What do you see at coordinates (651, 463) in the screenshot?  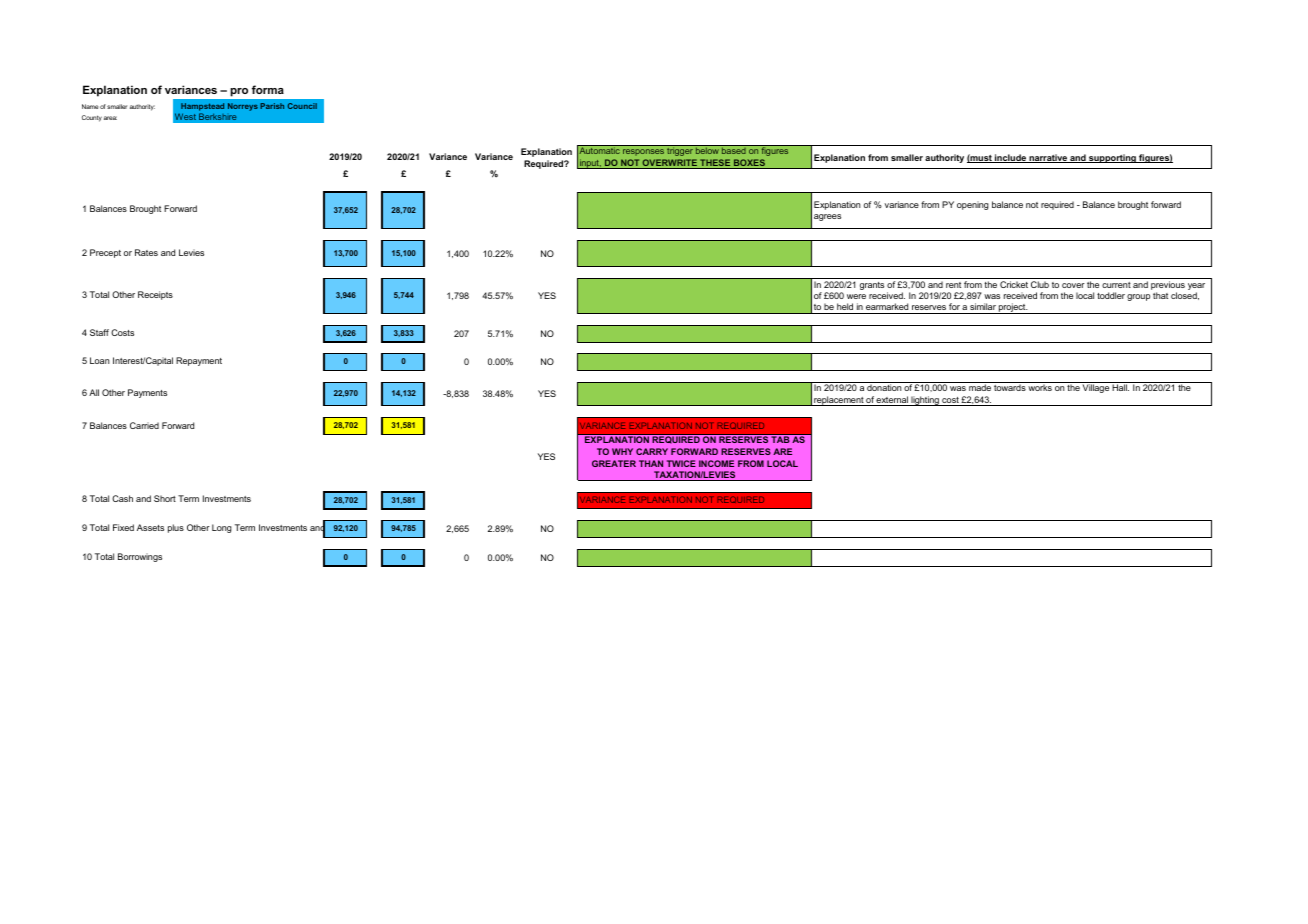 I see `THAN` at bounding box center [651, 463].
